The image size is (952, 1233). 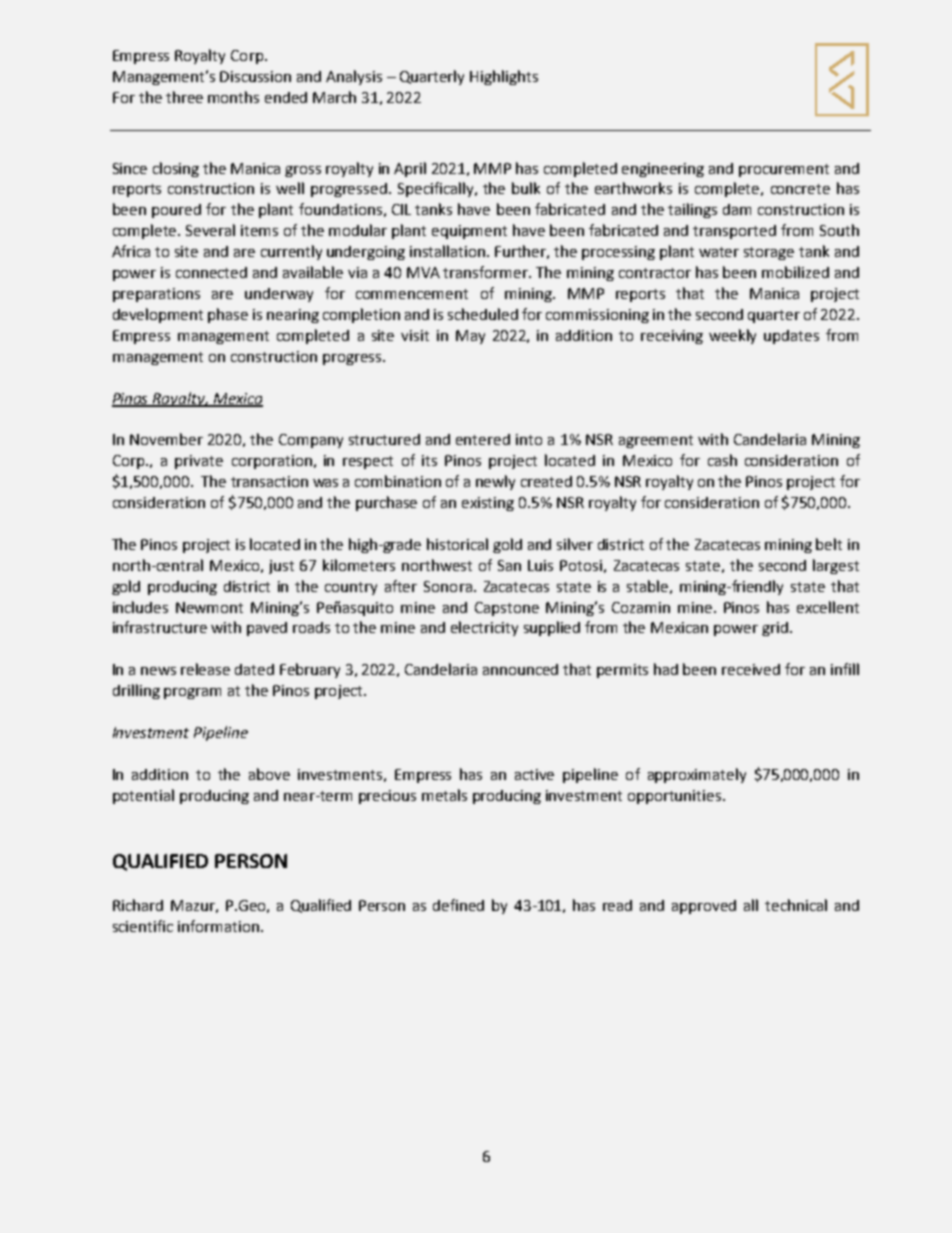 What do you see at coordinates (470, 337) in the page?
I see `May` at bounding box center [470, 337].
